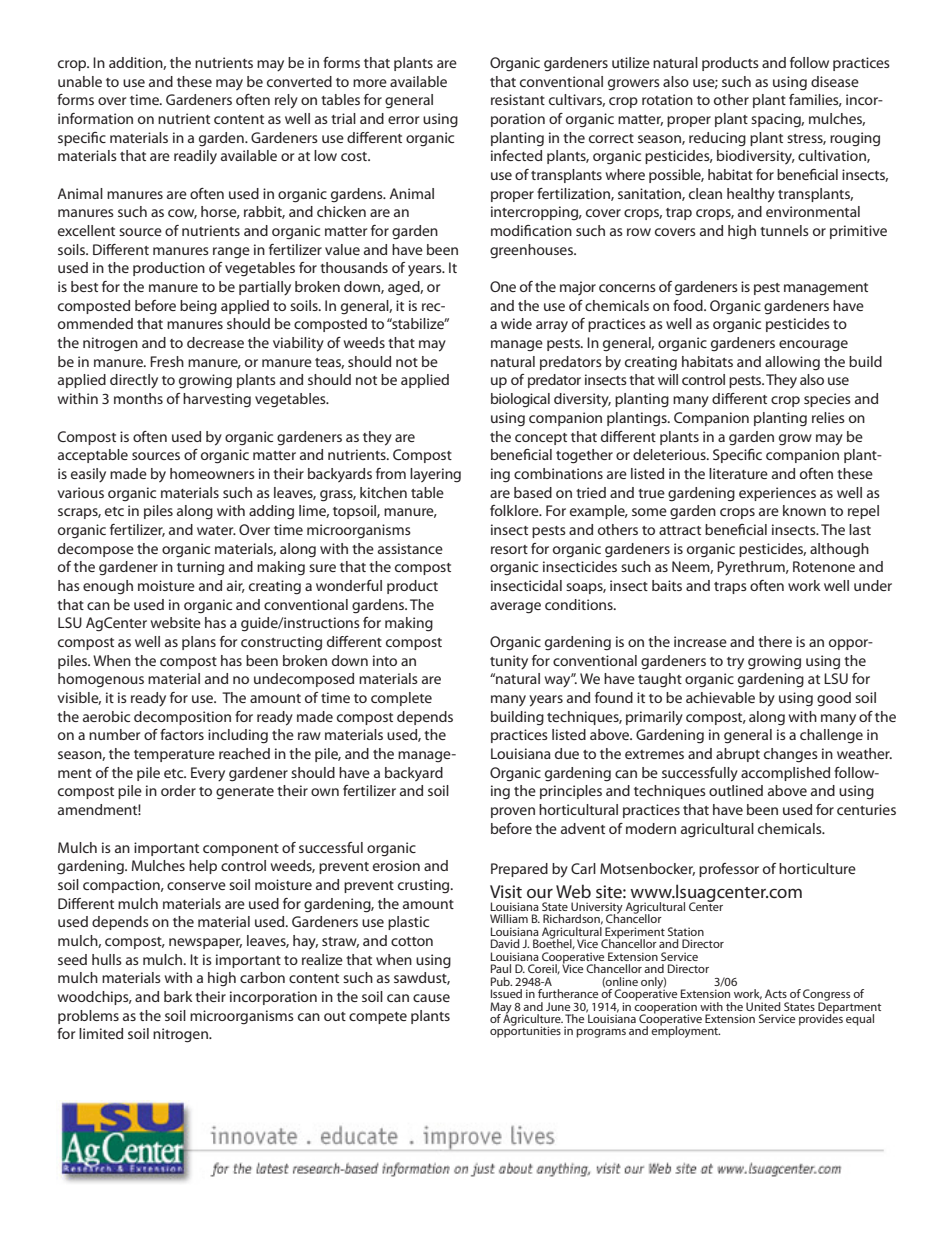 The width and height of the screenshot is (952, 1233). What do you see at coordinates (95, 118) in the screenshot?
I see `information` at bounding box center [95, 118].
